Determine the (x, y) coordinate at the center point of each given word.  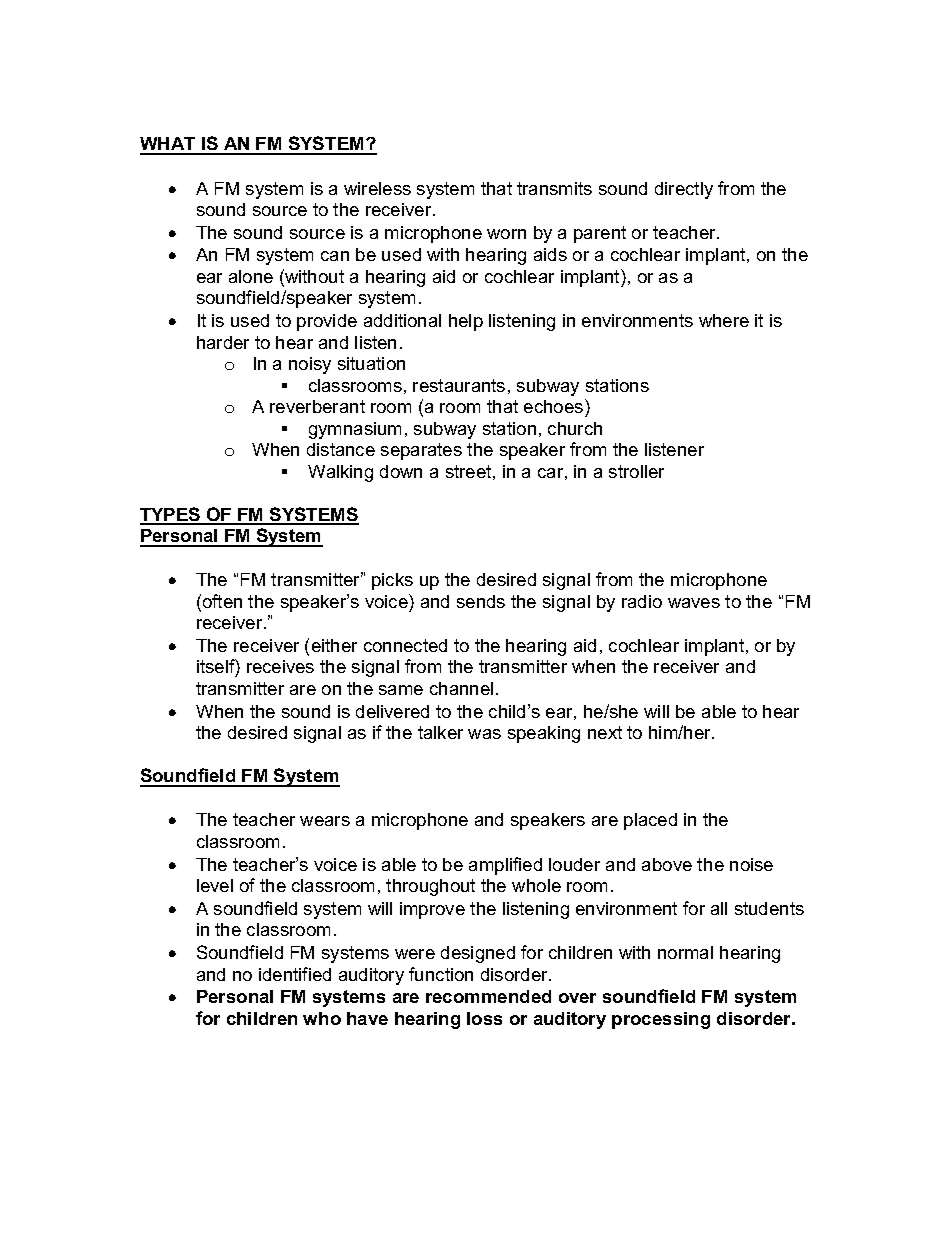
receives (280, 666)
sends (481, 601)
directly (684, 190)
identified (295, 974)
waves (694, 603)
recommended (488, 996)
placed (650, 821)
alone (251, 276)
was (484, 734)
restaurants (459, 385)
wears (325, 821)
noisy (310, 365)
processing (661, 1020)
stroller (636, 471)
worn (506, 234)
